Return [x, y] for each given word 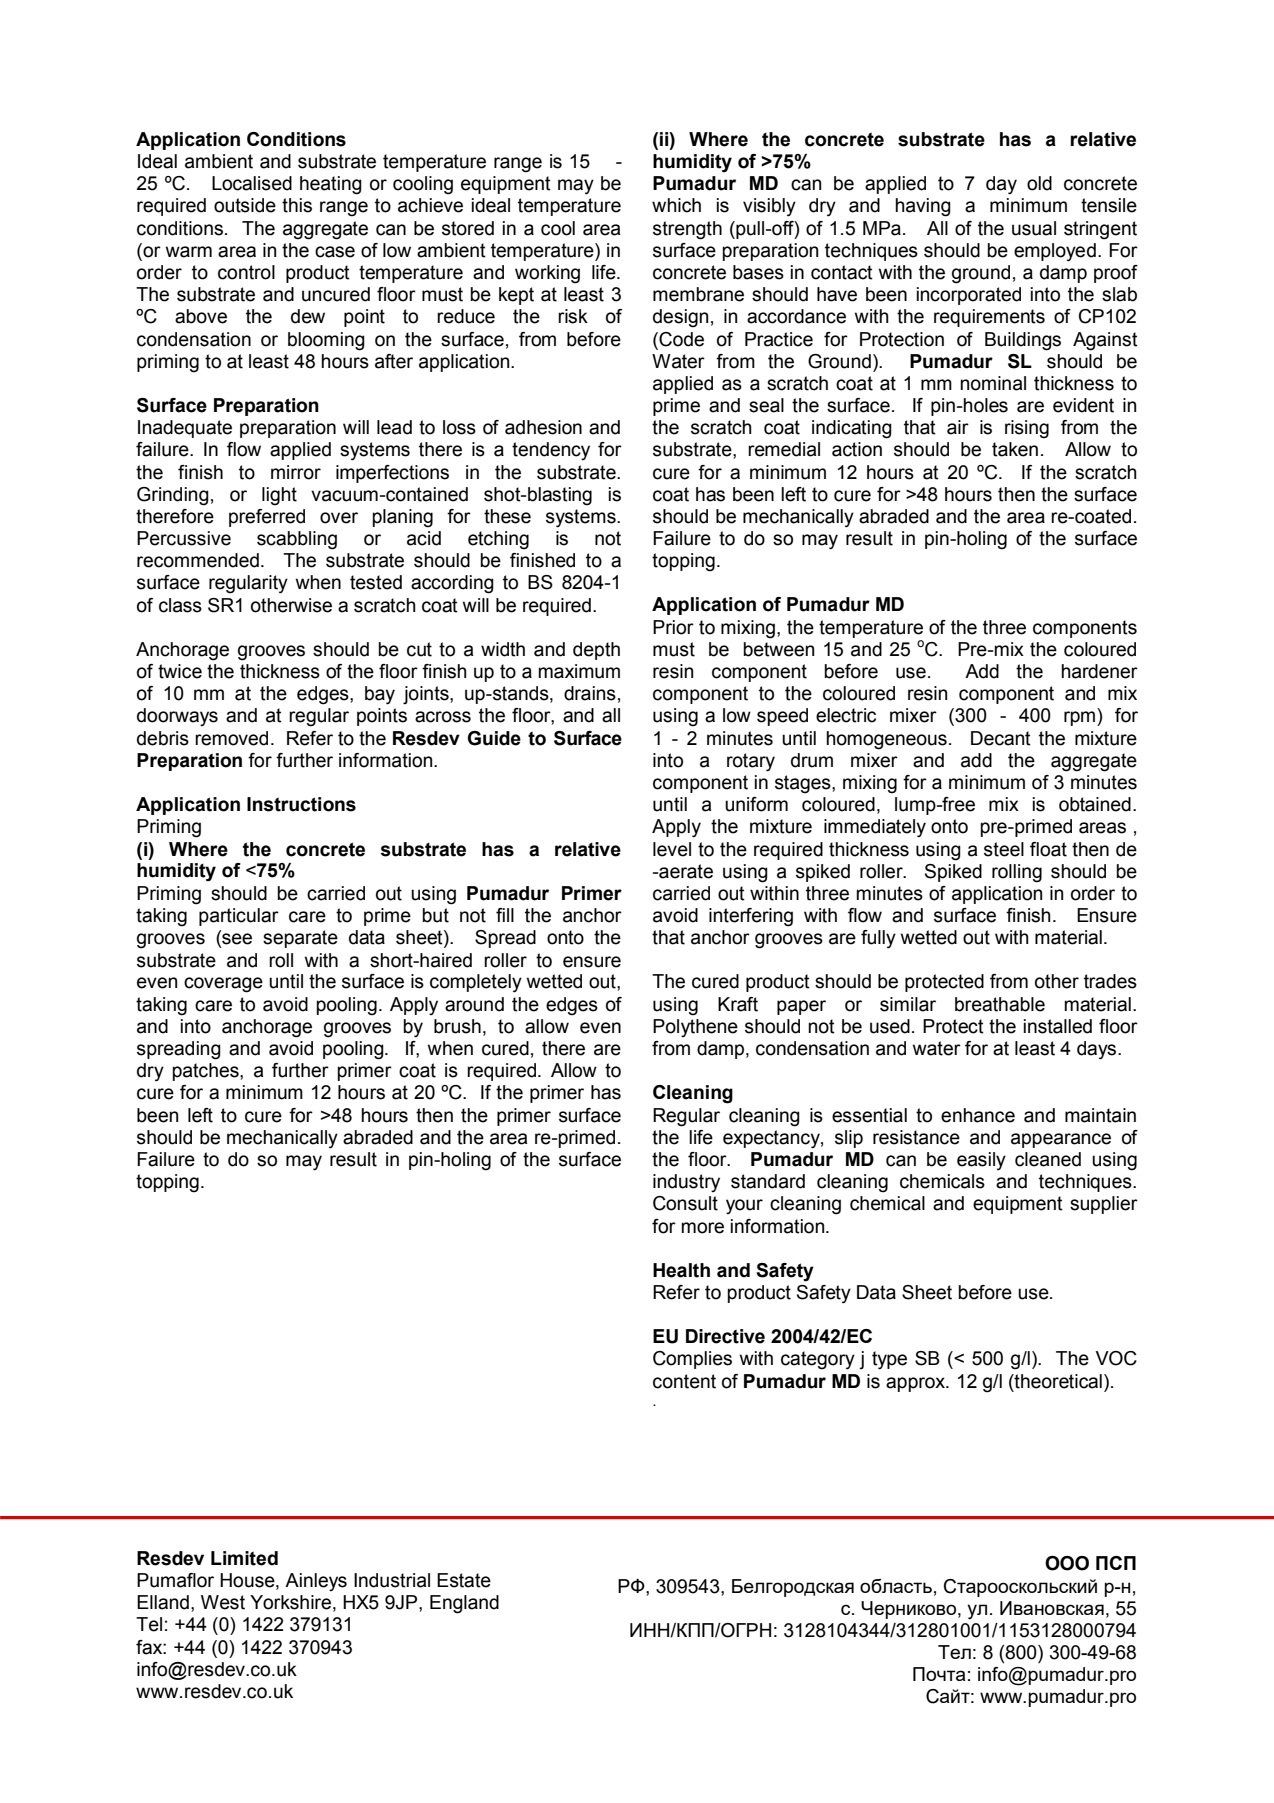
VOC [1116, 1358]
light [279, 496]
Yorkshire [290, 1602]
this [297, 205]
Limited [244, 1558]
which [676, 205]
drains [590, 693]
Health [681, 1270]
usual [1034, 228]
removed [231, 738]
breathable [1000, 1004]
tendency [551, 451]
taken [1015, 449]
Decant [1001, 738]
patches [206, 1072]
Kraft [738, 1004]
